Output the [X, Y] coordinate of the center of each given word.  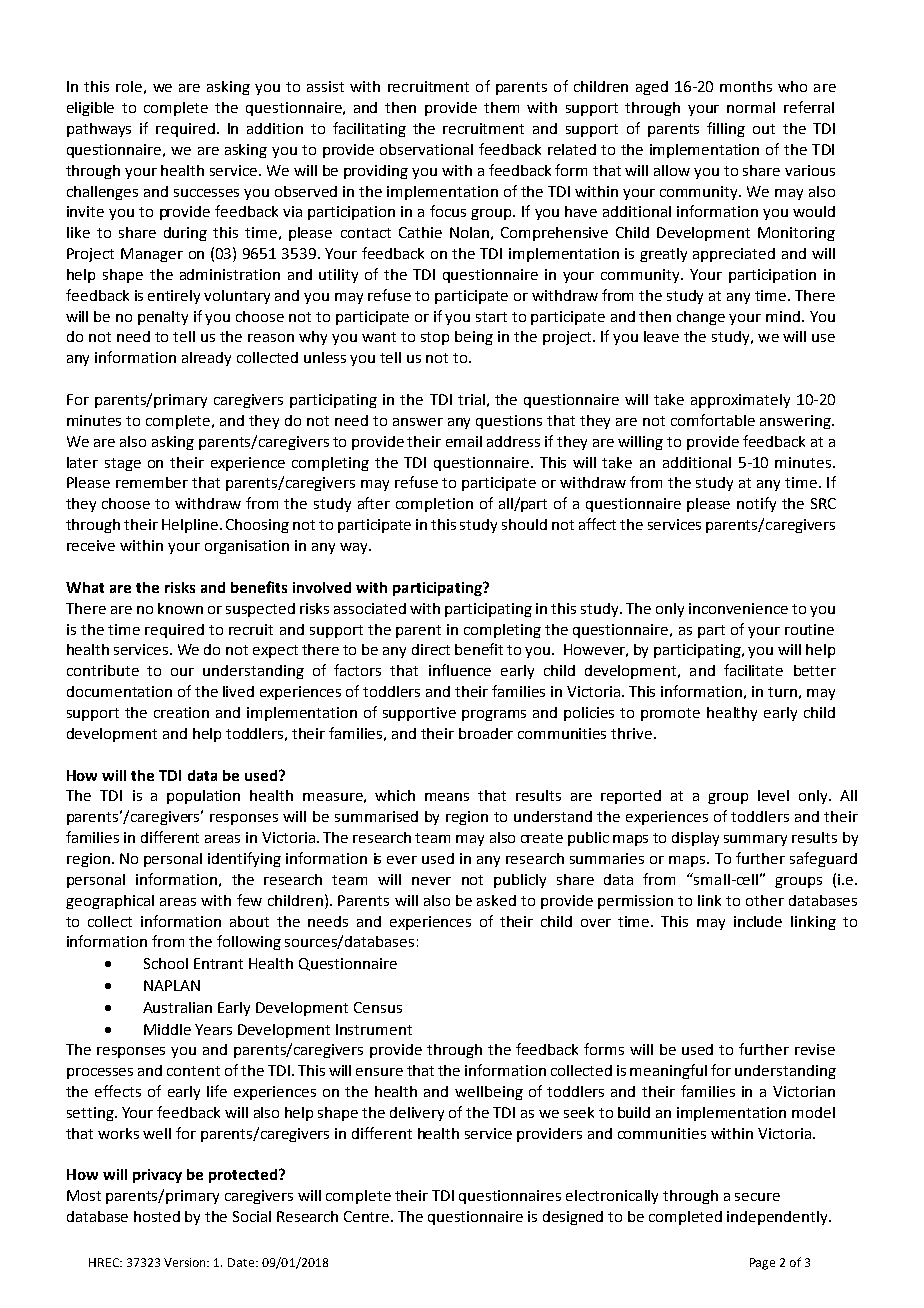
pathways [99, 130]
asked [496, 900]
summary [755, 840]
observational [426, 149]
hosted [157, 1216]
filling [726, 129]
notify [756, 504]
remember [152, 482]
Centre [368, 1216]
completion [434, 505]
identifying [244, 859]
